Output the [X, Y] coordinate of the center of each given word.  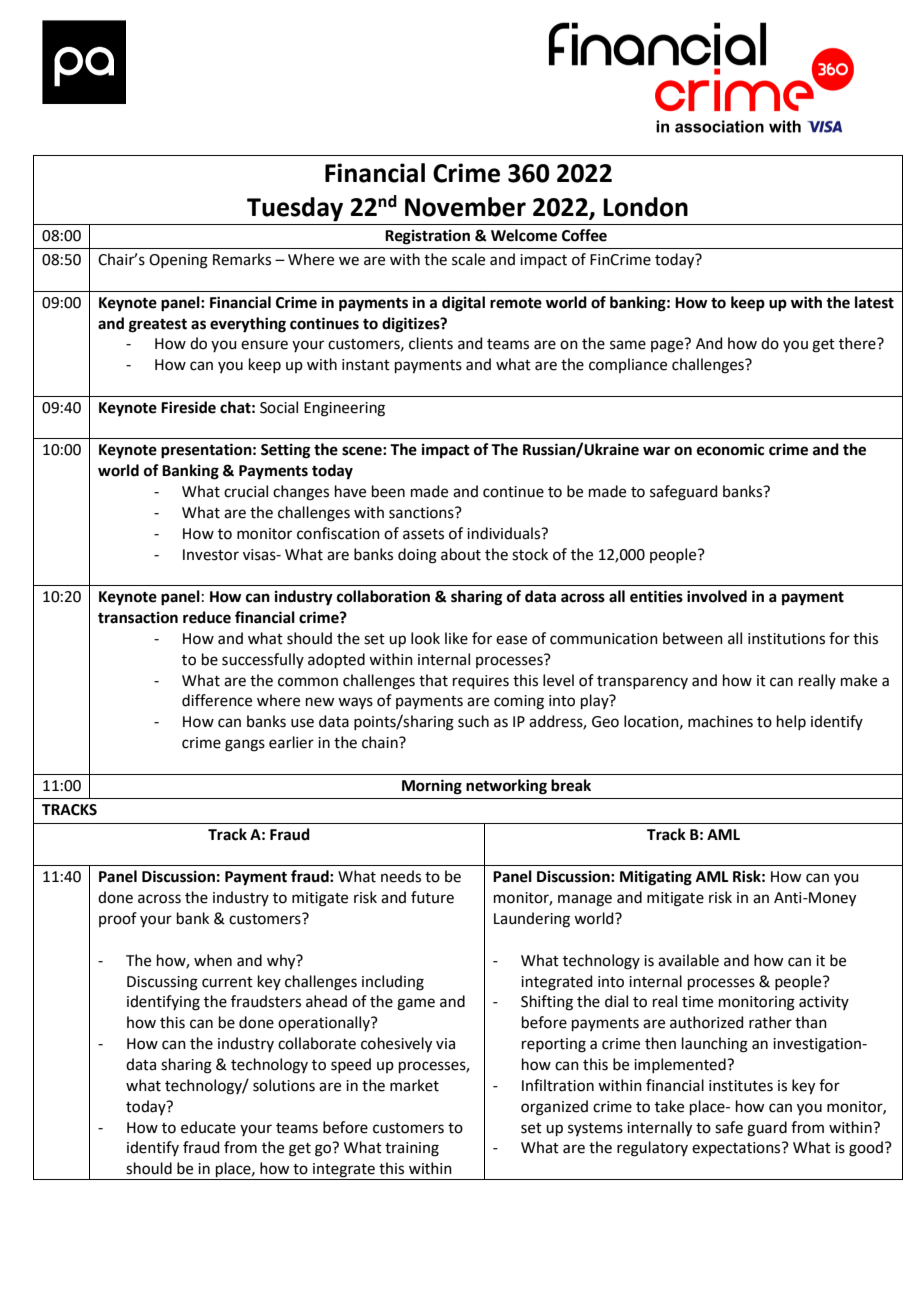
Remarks [242, 259]
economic [730, 449]
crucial [246, 491]
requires [481, 682]
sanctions [422, 513]
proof [118, 919]
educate [208, 1127]
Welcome [524, 235]
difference [217, 700]
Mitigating [656, 878]
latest [874, 302]
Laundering [532, 920]
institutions [786, 639]
